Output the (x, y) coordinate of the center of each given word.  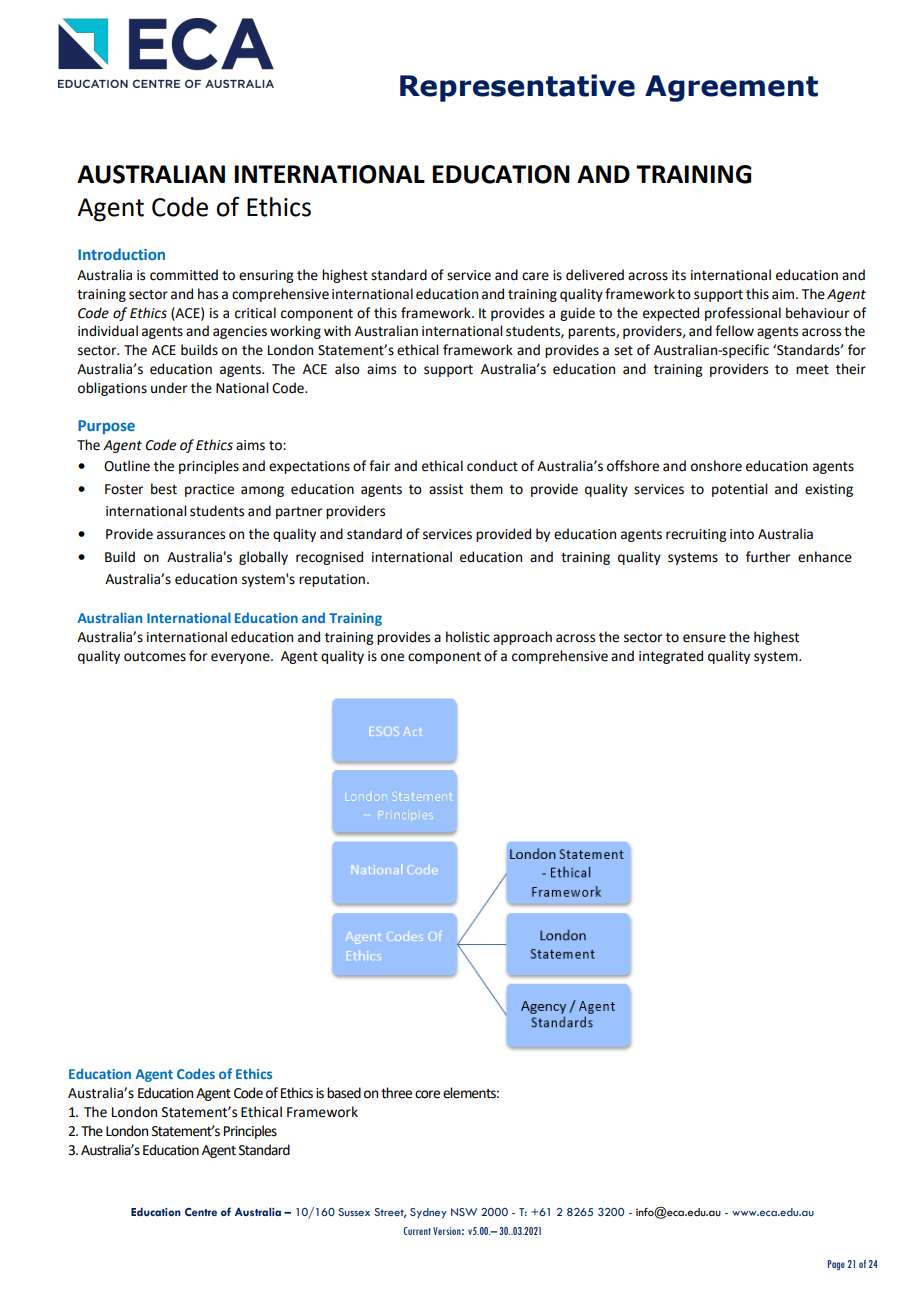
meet (812, 370)
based (344, 1093)
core (427, 1094)
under (169, 388)
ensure (704, 638)
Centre (201, 1212)
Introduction (121, 254)
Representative (517, 88)
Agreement (731, 88)
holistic (468, 637)
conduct (492, 466)
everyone (241, 658)
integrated (671, 657)
